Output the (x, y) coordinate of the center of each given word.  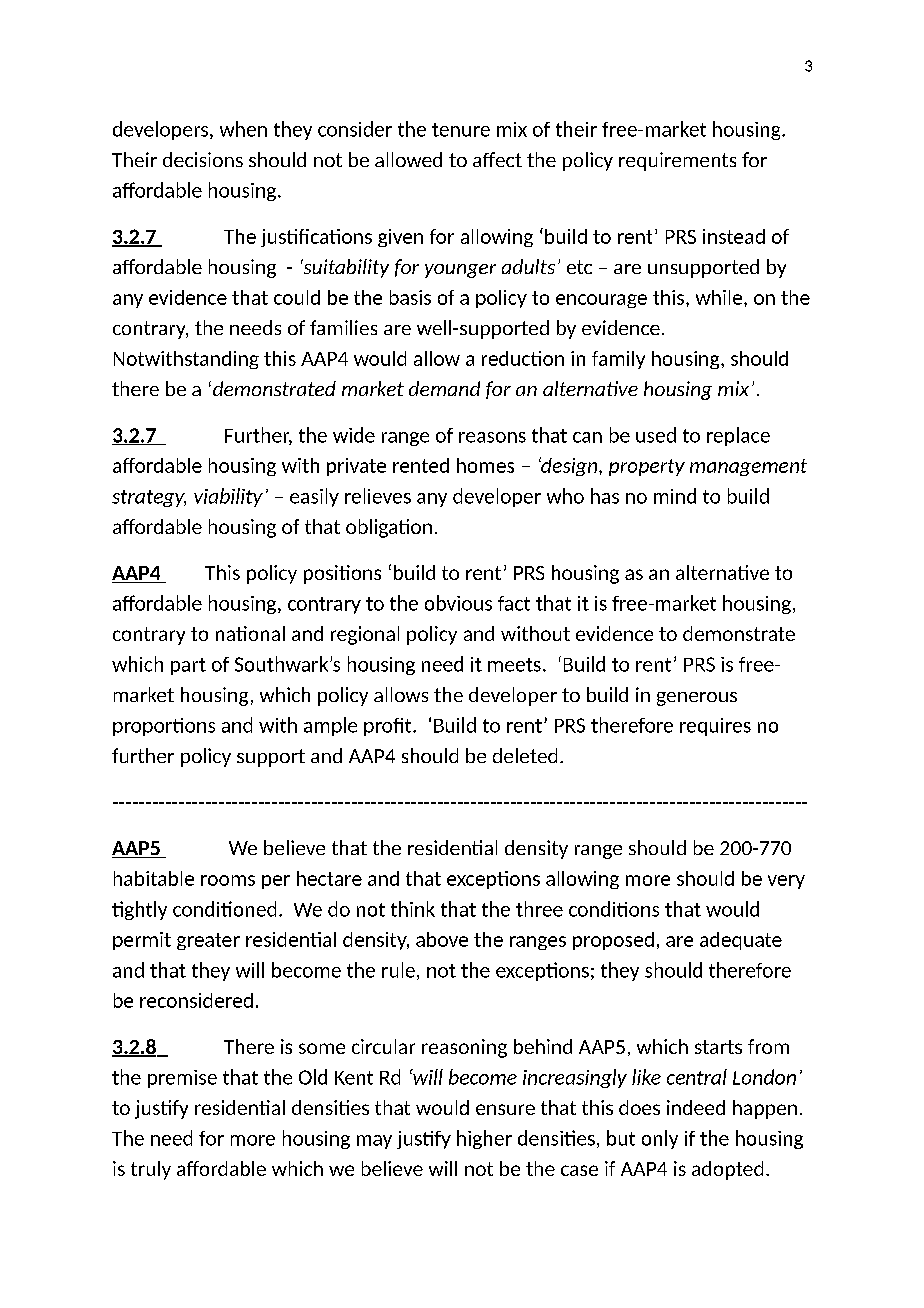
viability (228, 497)
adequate (741, 941)
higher (484, 1139)
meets (514, 665)
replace (738, 436)
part (188, 666)
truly (151, 1170)
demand (444, 388)
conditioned (224, 909)
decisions (203, 159)
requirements (677, 161)
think (413, 909)
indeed (696, 1107)
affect (497, 159)
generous (697, 699)
